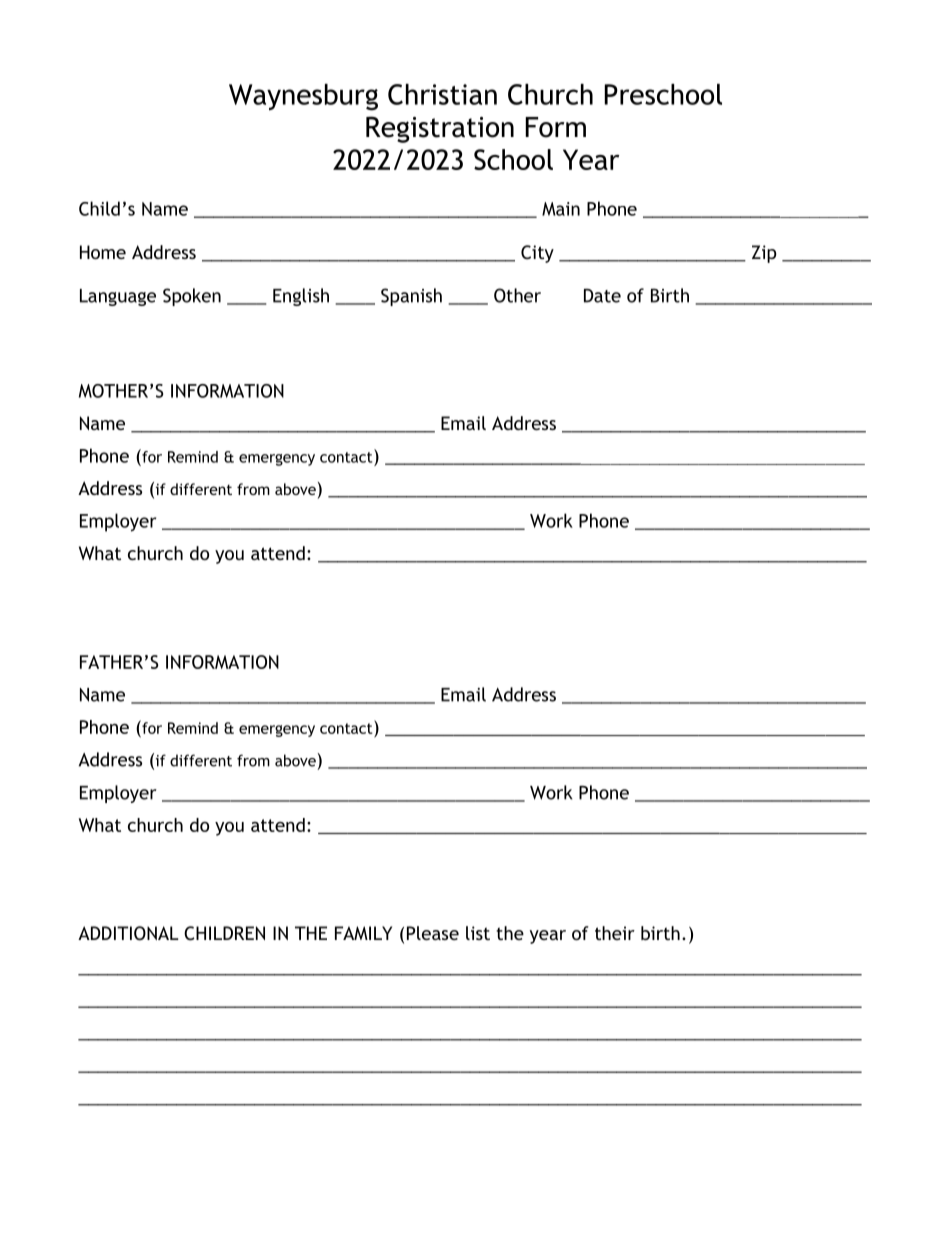 This screenshot has width=952, height=1233. What do you see at coordinates (103, 252) in the screenshot?
I see `Home` at bounding box center [103, 252].
